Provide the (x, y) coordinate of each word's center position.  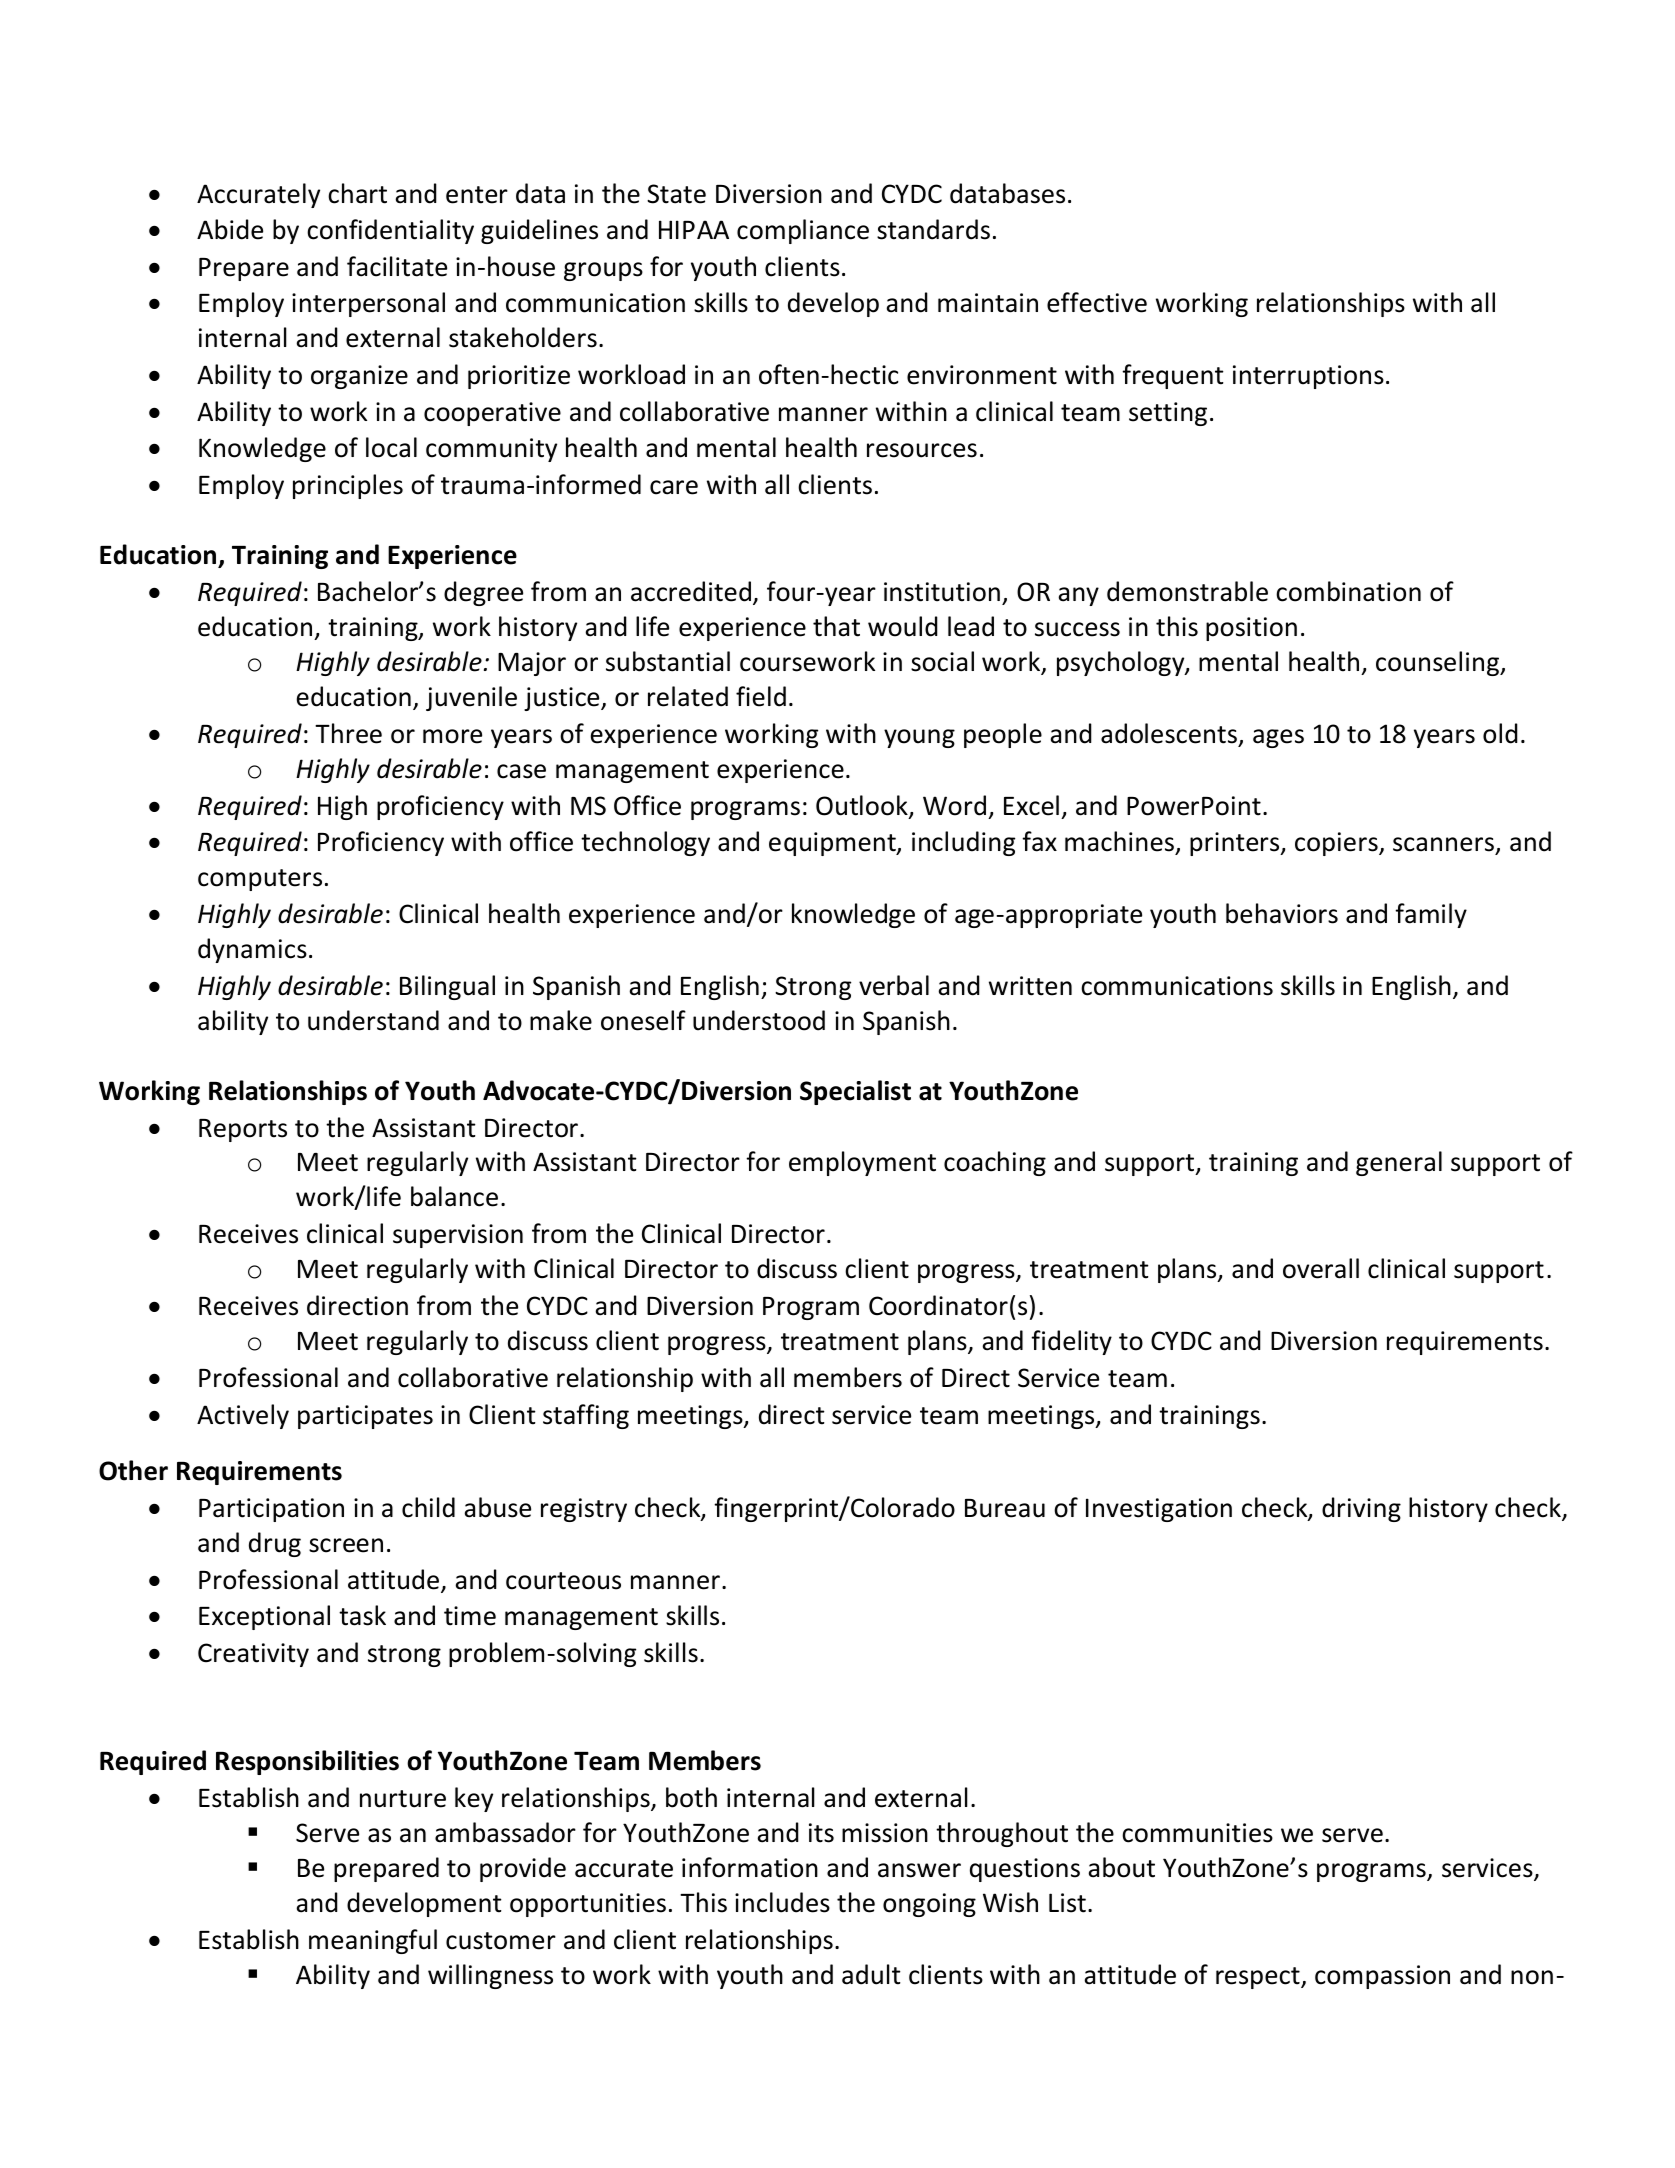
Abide (230, 229)
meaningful (373, 1941)
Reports (243, 1130)
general (1399, 1163)
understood (759, 1020)
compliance (803, 231)
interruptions (1308, 377)
